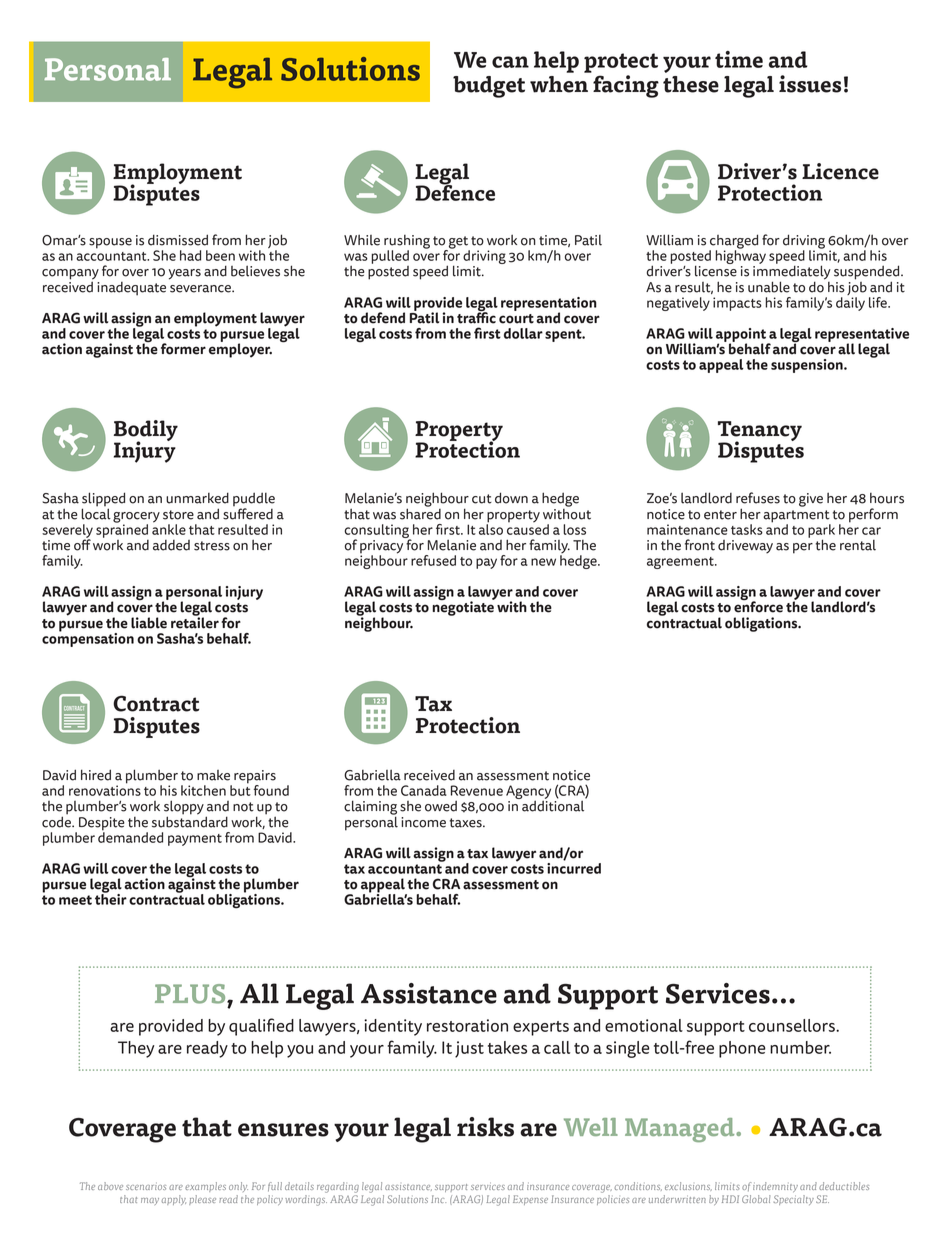  What do you see at coordinates (463, 607) in the document?
I see `negotiate` at bounding box center [463, 607].
